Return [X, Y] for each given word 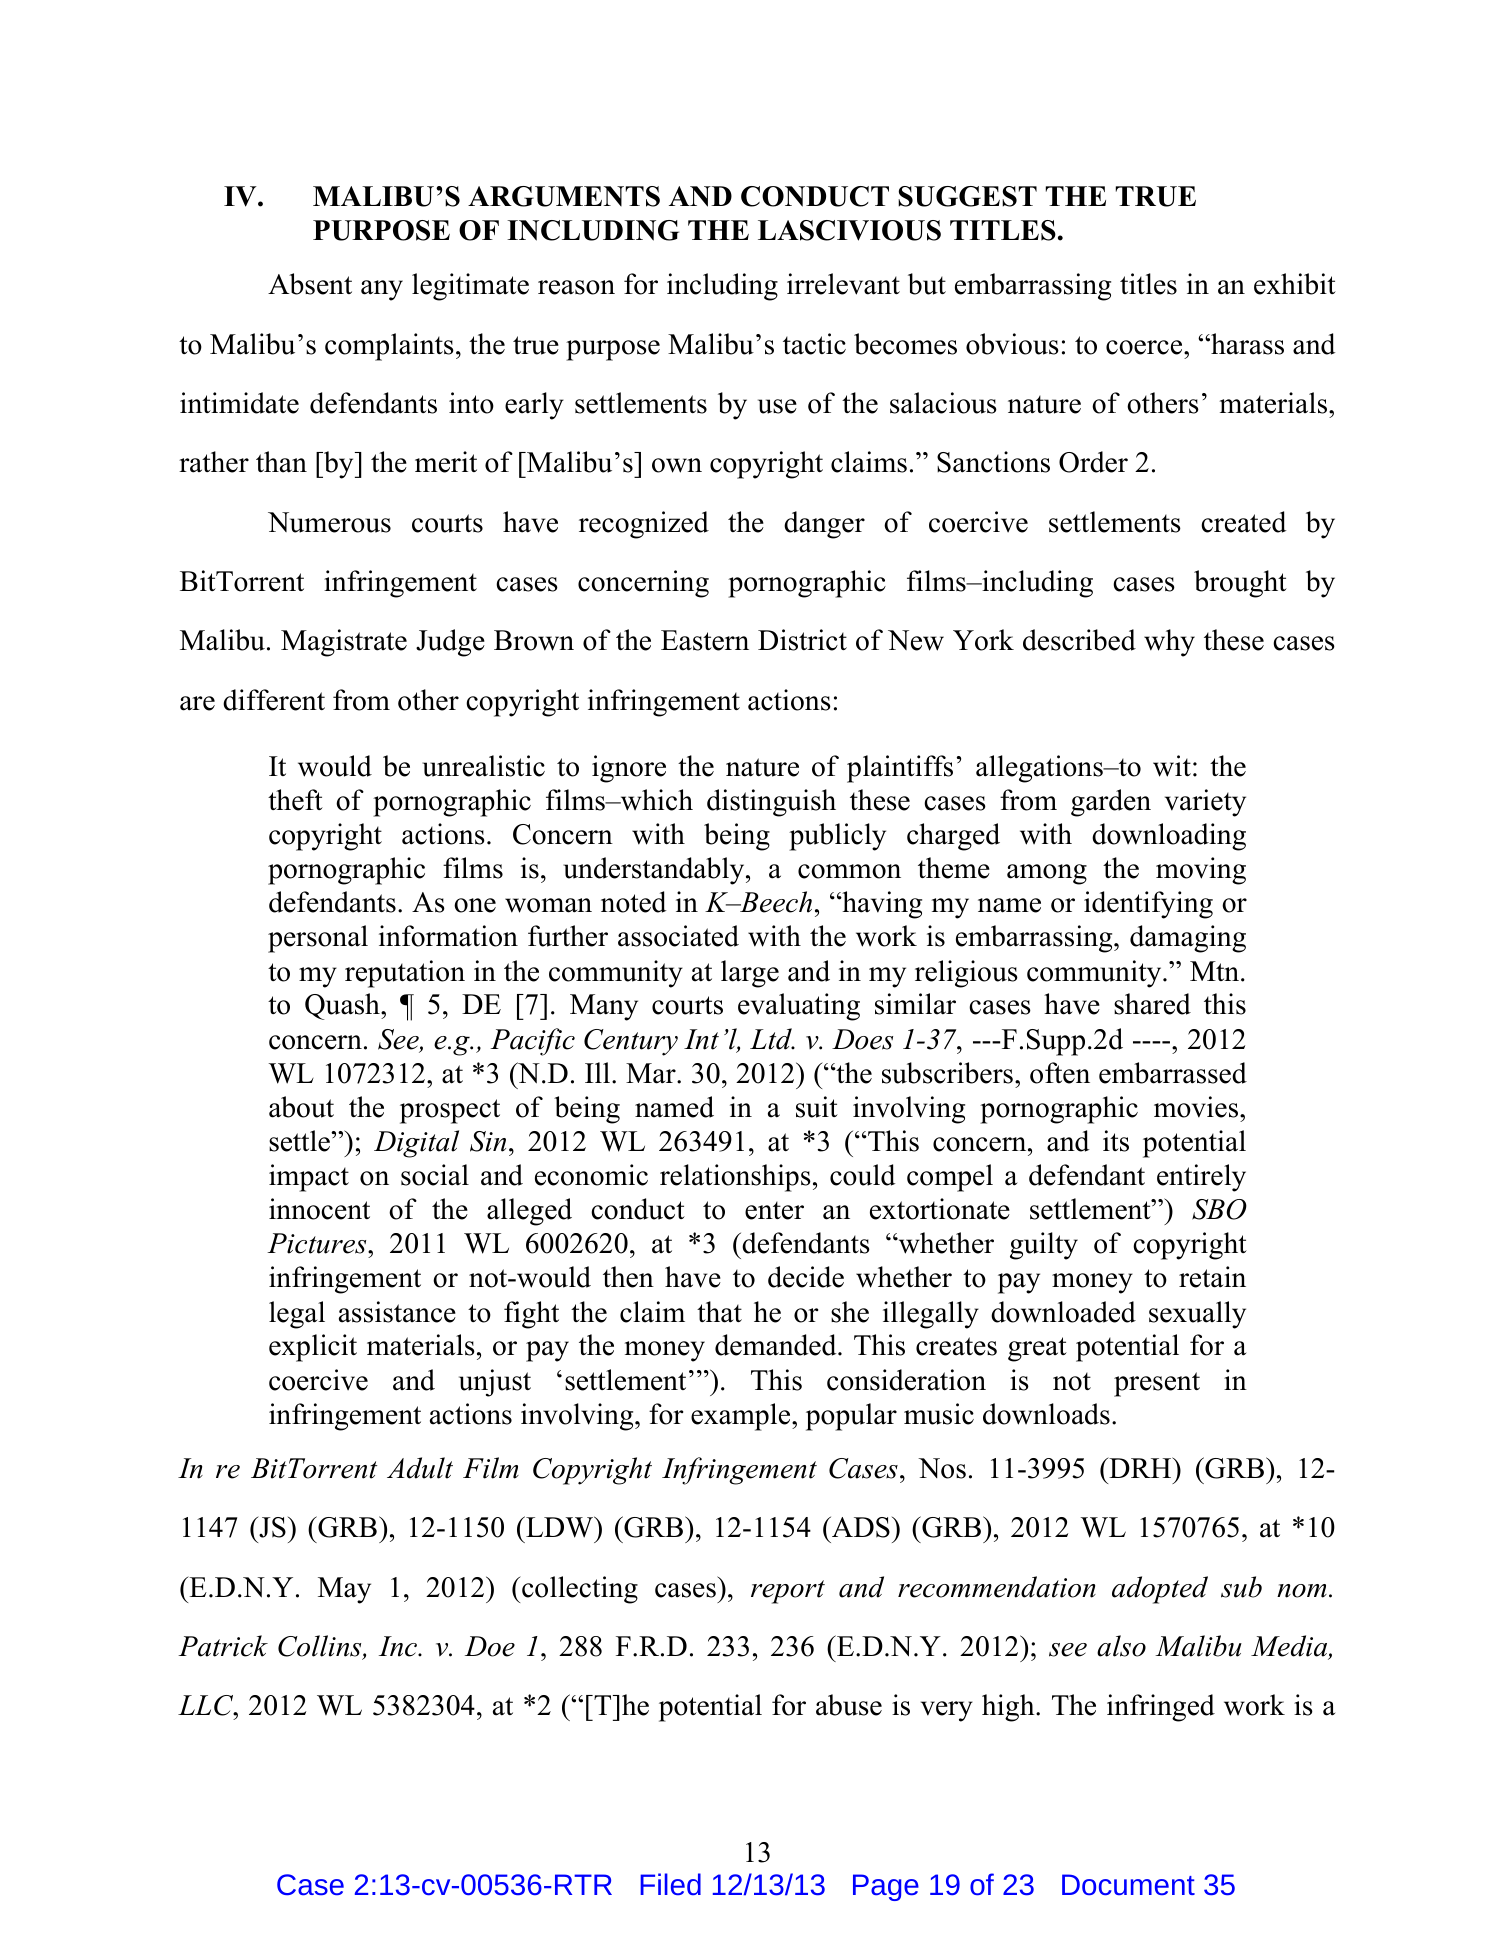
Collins [321, 1647]
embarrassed [1173, 1073]
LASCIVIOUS [849, 230]
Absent [310, 284]
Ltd [772, 1039]
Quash [343, 1006]
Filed [670, 1884]
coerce [1145, 347]
